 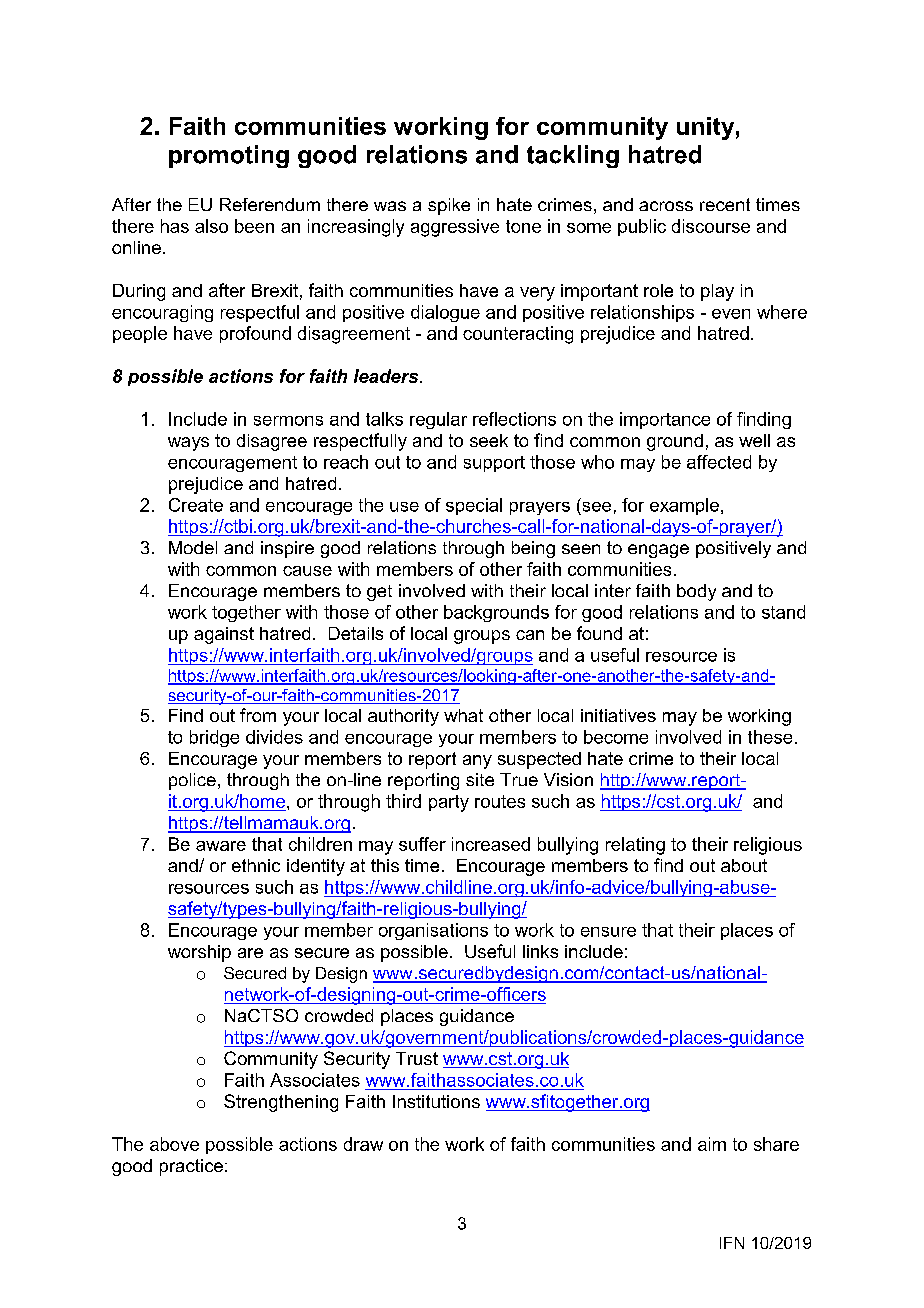 I want to click on organisations, so click(x=433, y=931).
